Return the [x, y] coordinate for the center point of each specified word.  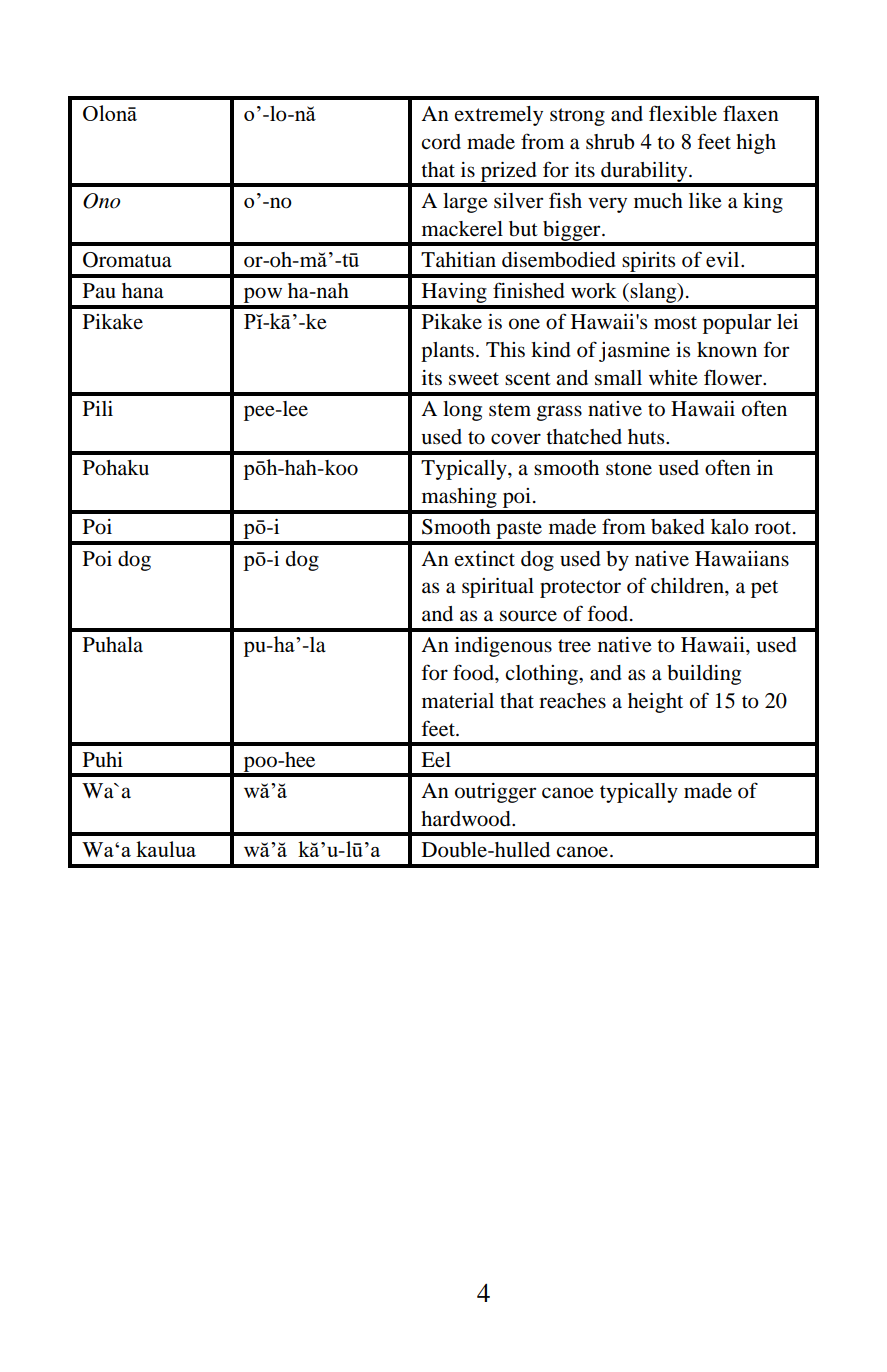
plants [447, 352]
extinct [485, 559]
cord [441, 142]
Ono [102, 201]
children [688, 586]
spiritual [498, 588]
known [727, 350]
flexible [683, 113]
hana [143, 291]
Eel [436, 760]
